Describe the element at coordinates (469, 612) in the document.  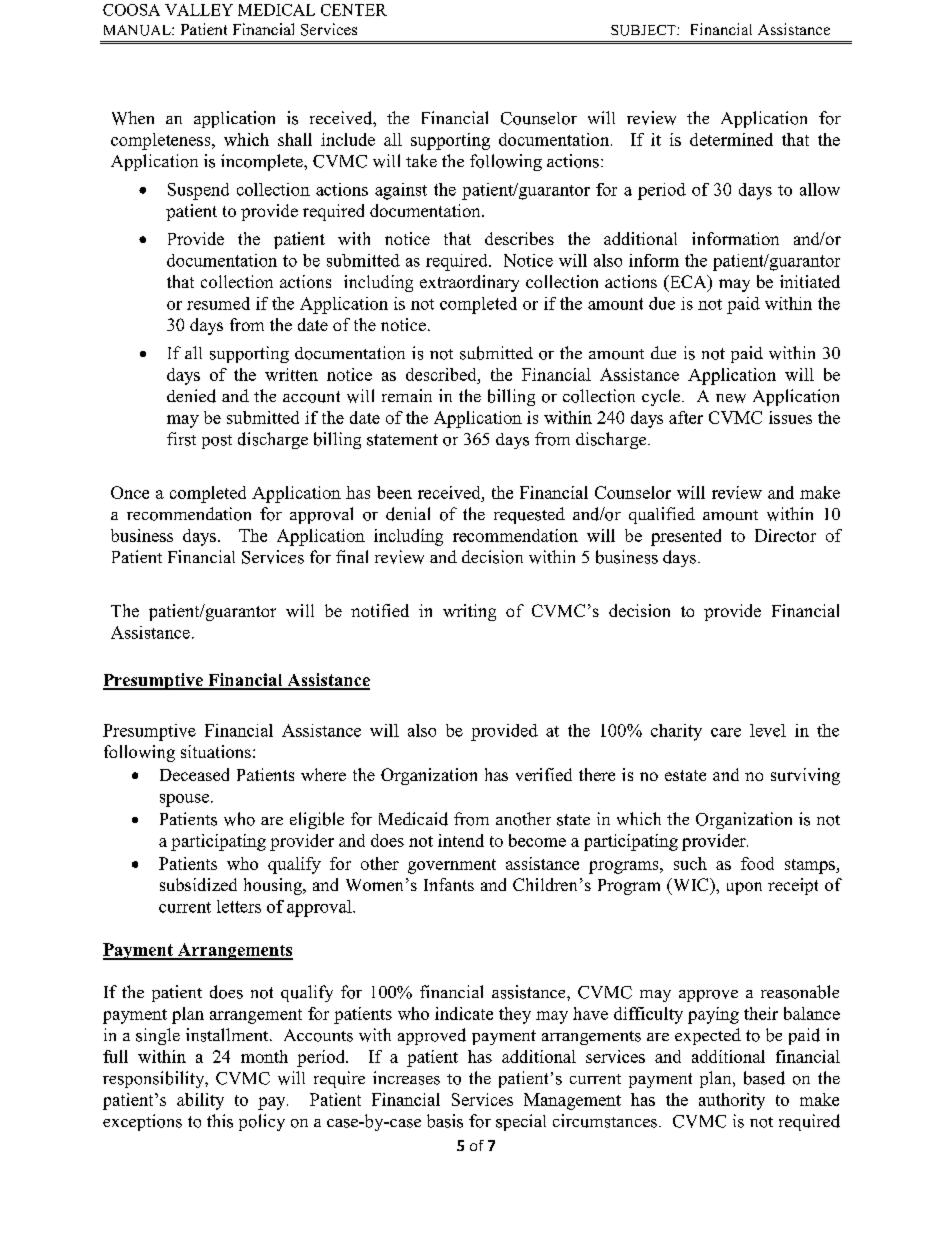
I see `writing` at that location.
